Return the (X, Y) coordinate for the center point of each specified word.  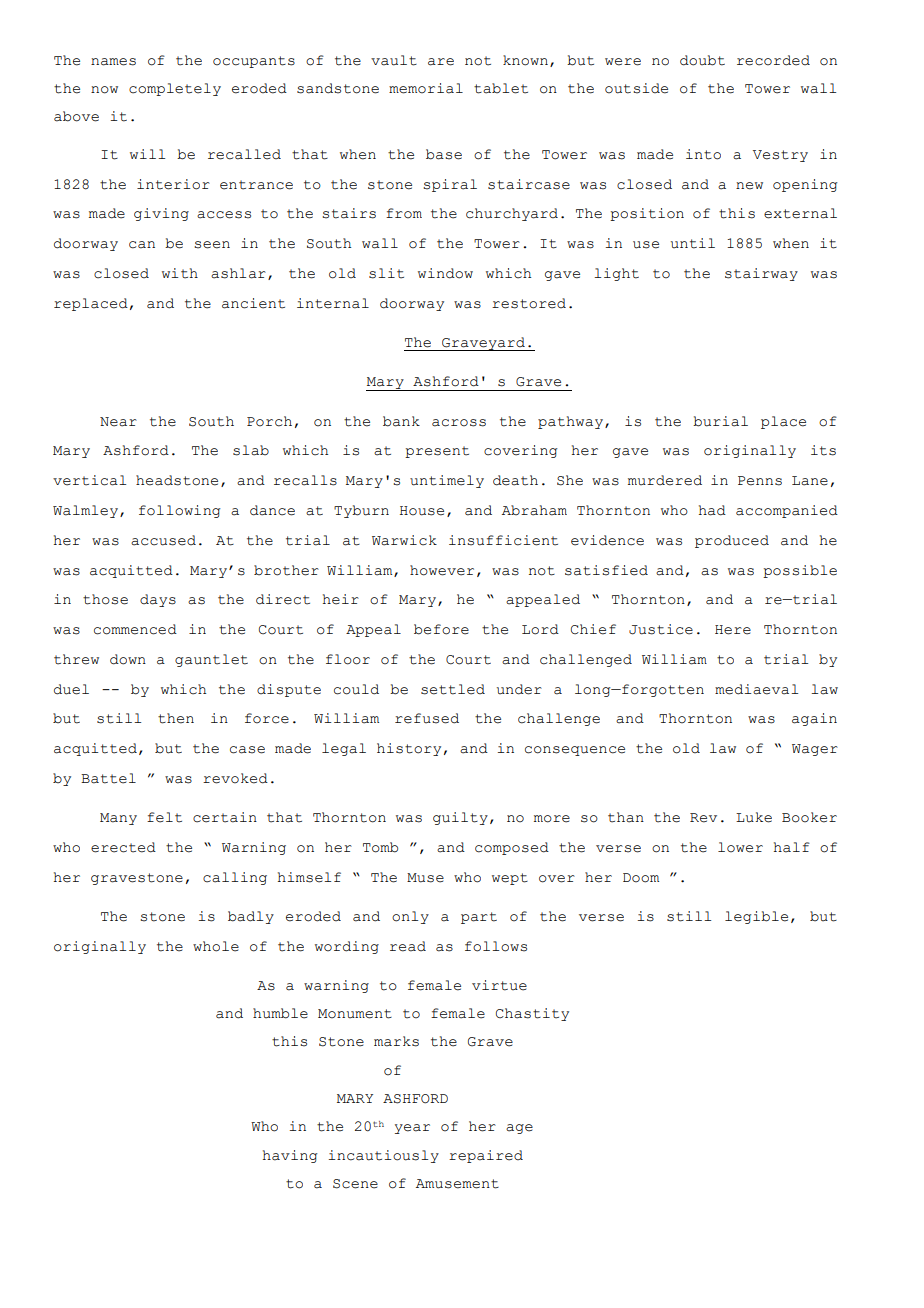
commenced (135, 629)
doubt (702, 60)
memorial (426, 88)
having (290, 1156)
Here (733, 630)
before (441, 629)
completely (175, 89)
